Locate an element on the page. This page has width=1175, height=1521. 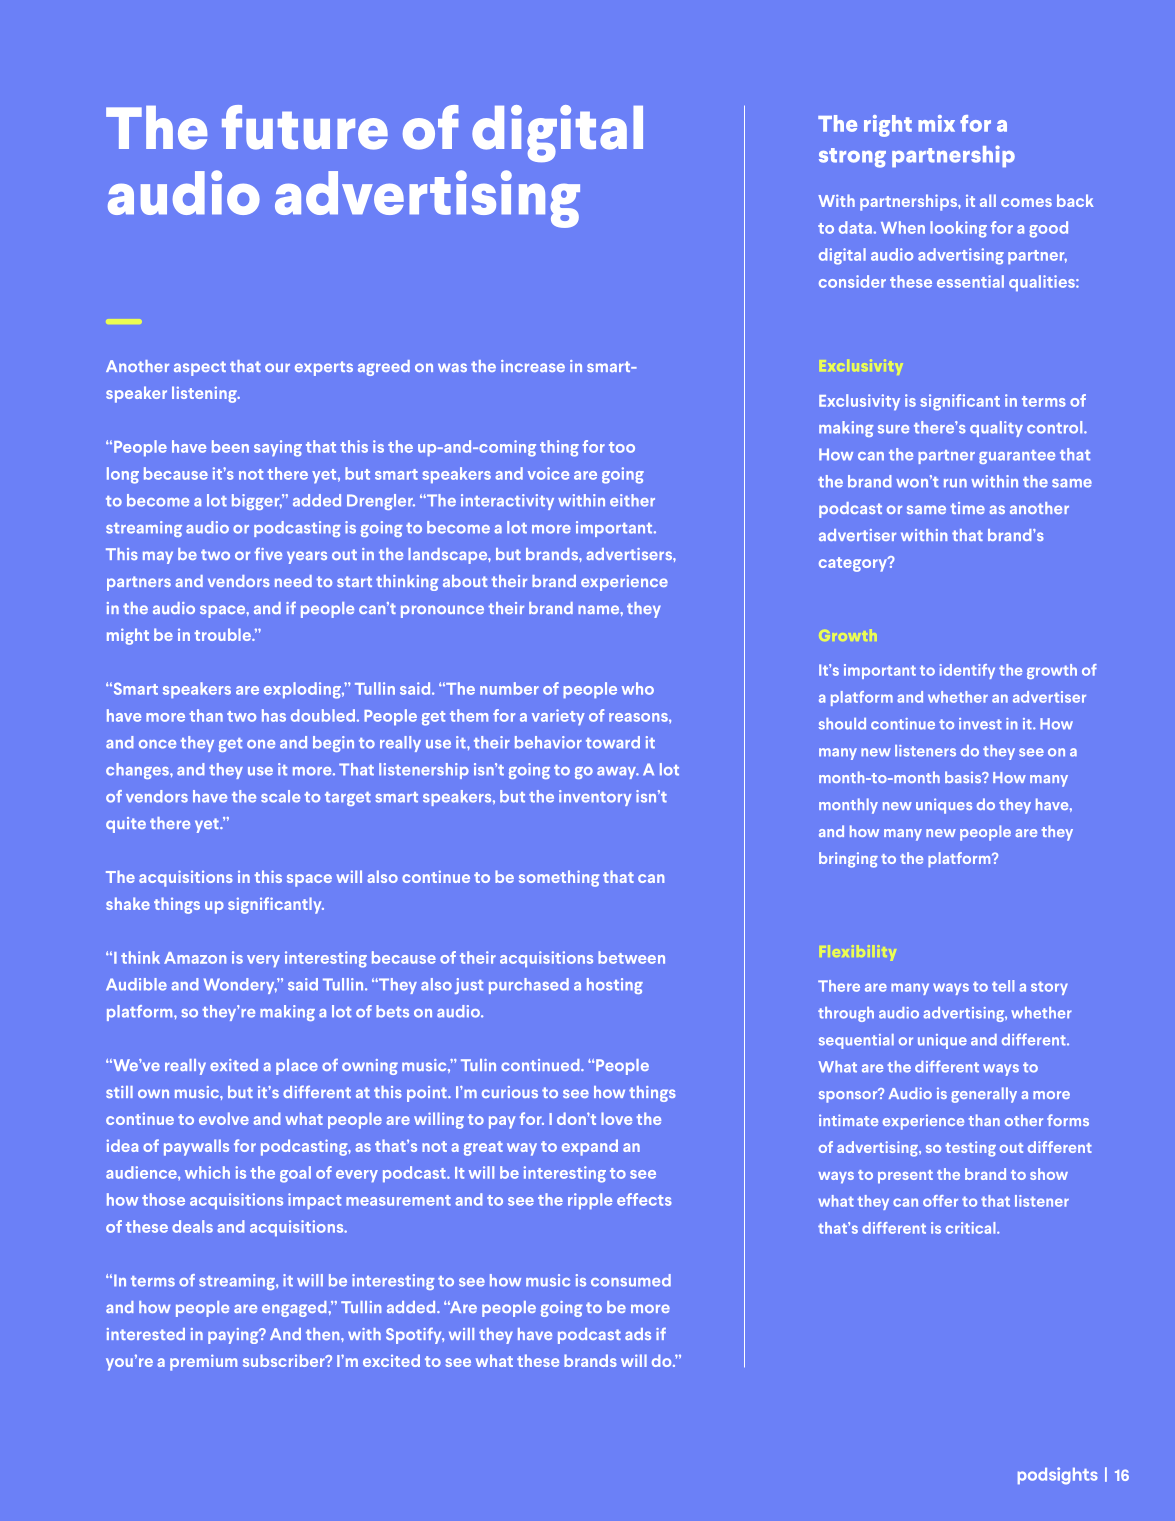
love is located at coordinates (616, 1118).
